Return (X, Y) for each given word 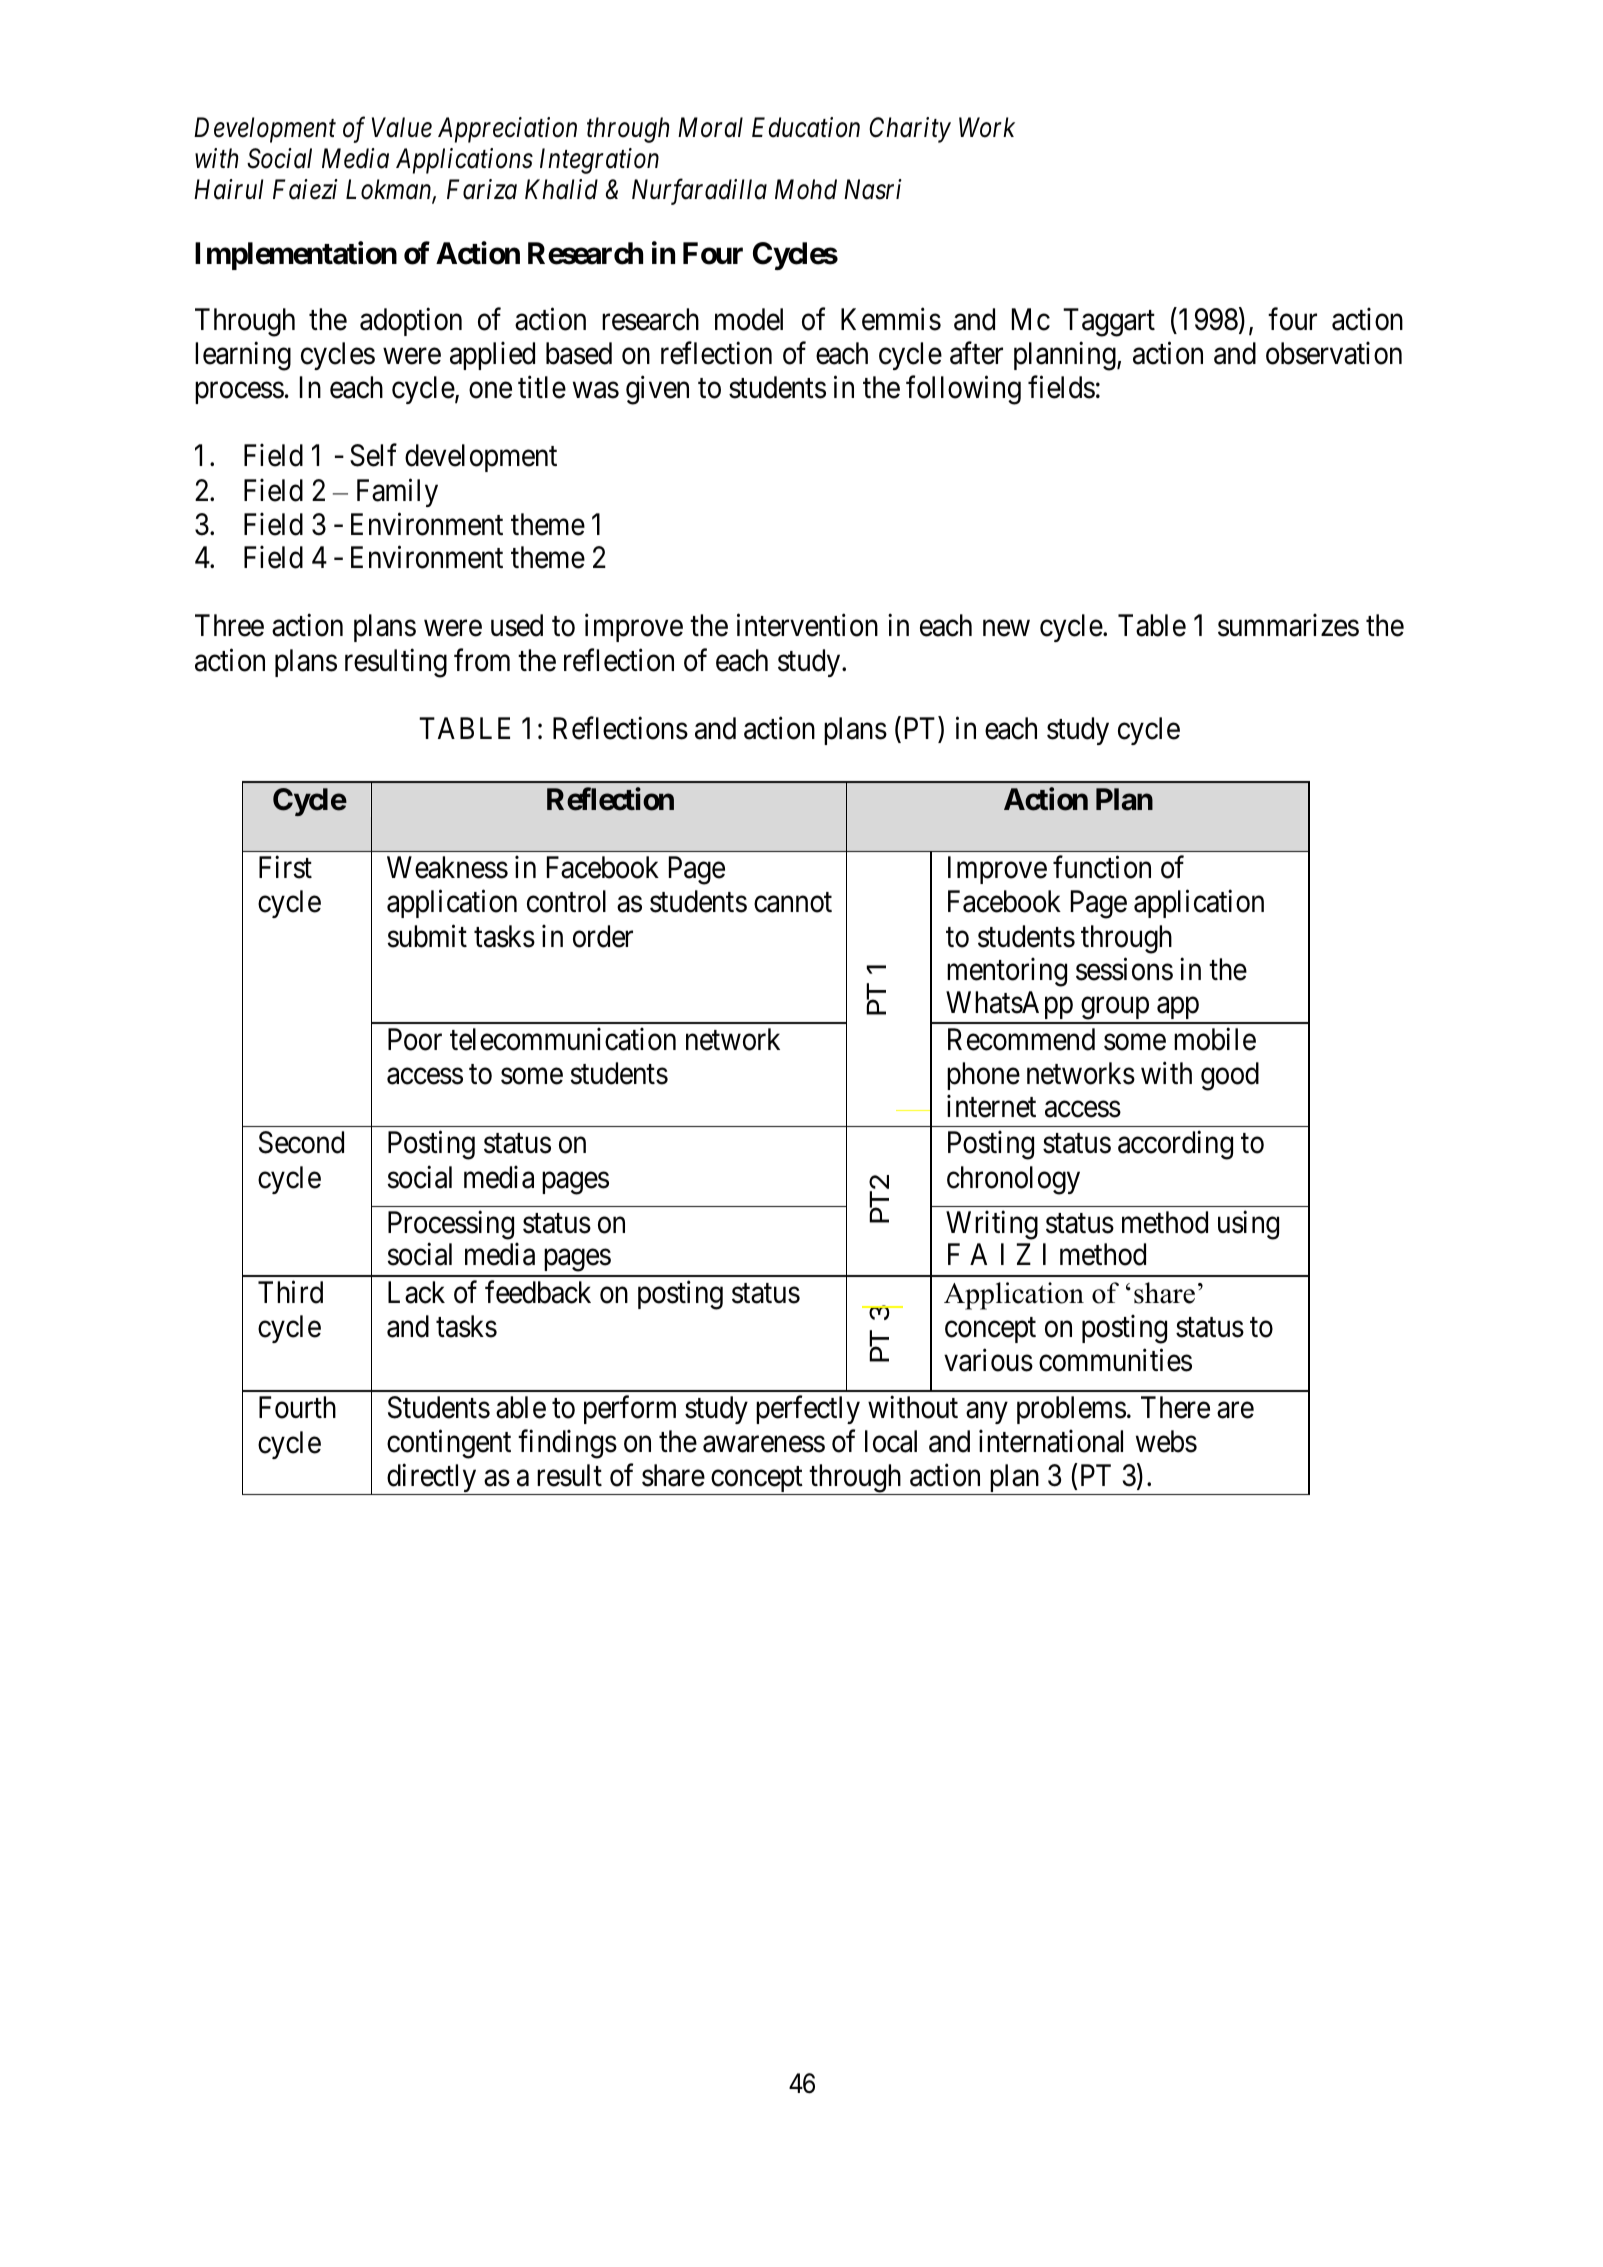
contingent (449, 1444)
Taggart (1109, 323)
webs (1166, 1441)
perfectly (808, 1410)
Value (402, 127)
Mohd (806, 189)
